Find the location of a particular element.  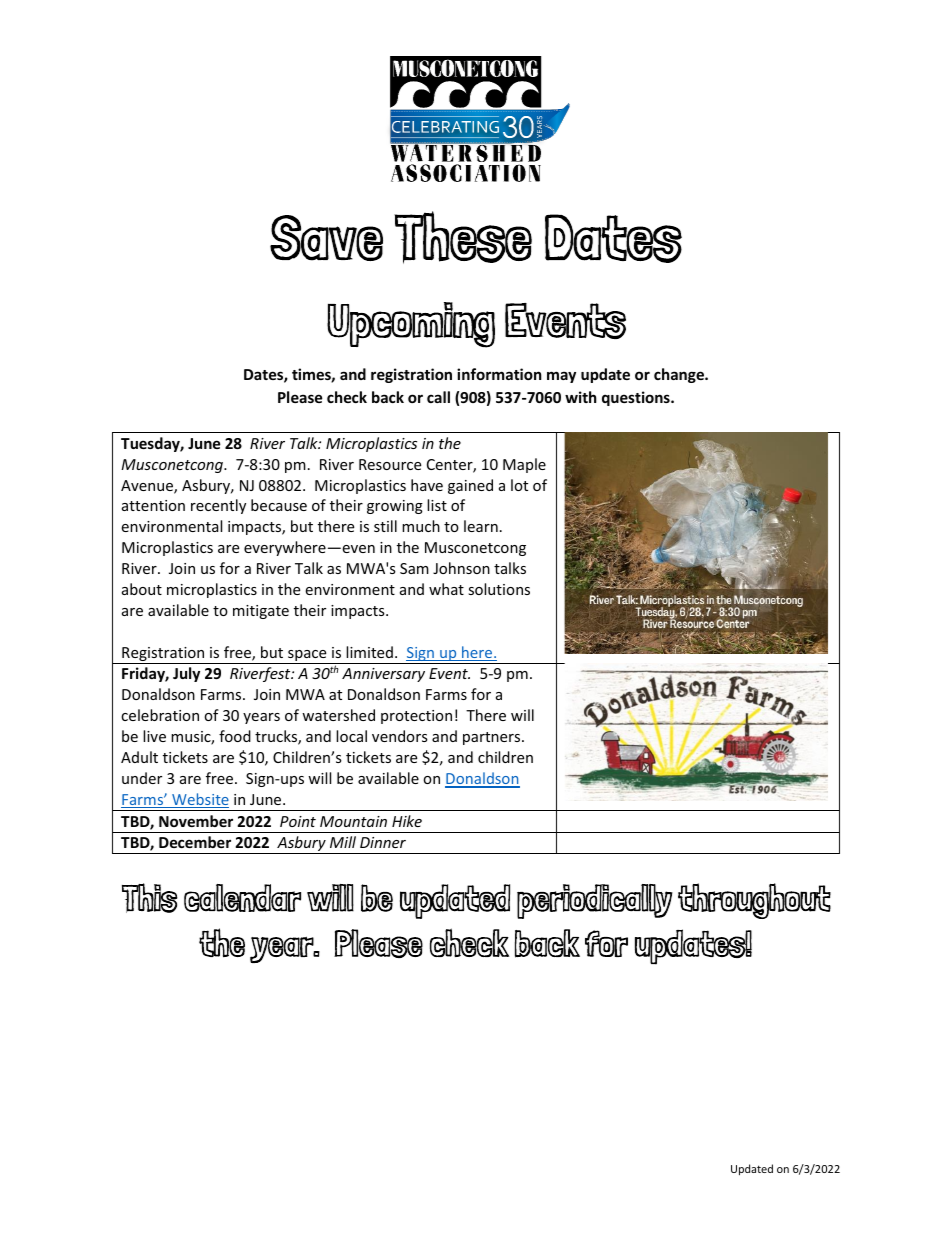

July is located at coordinates (186, 674).
